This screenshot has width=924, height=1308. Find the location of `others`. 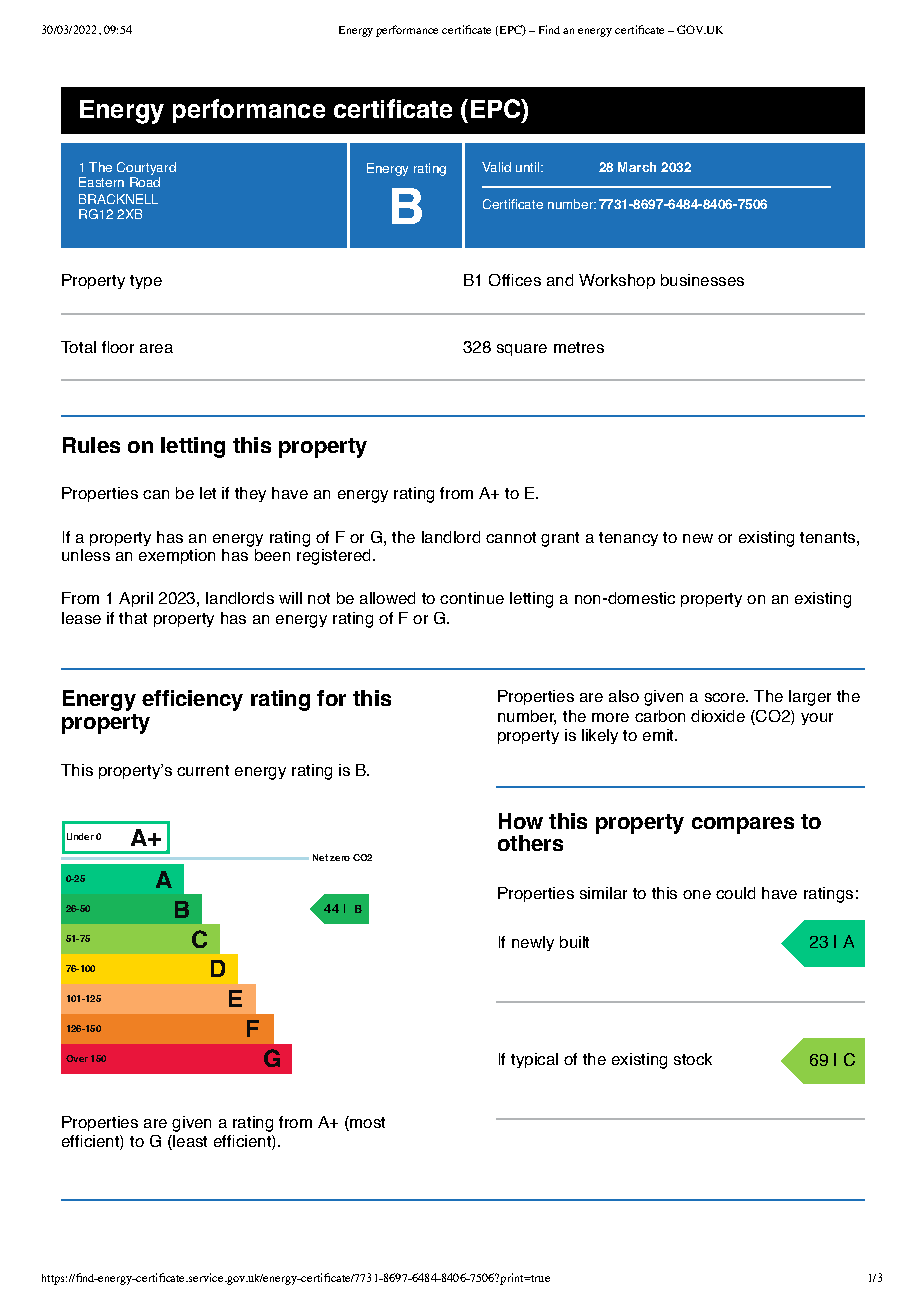

others is located at coordinates (530, 843).
